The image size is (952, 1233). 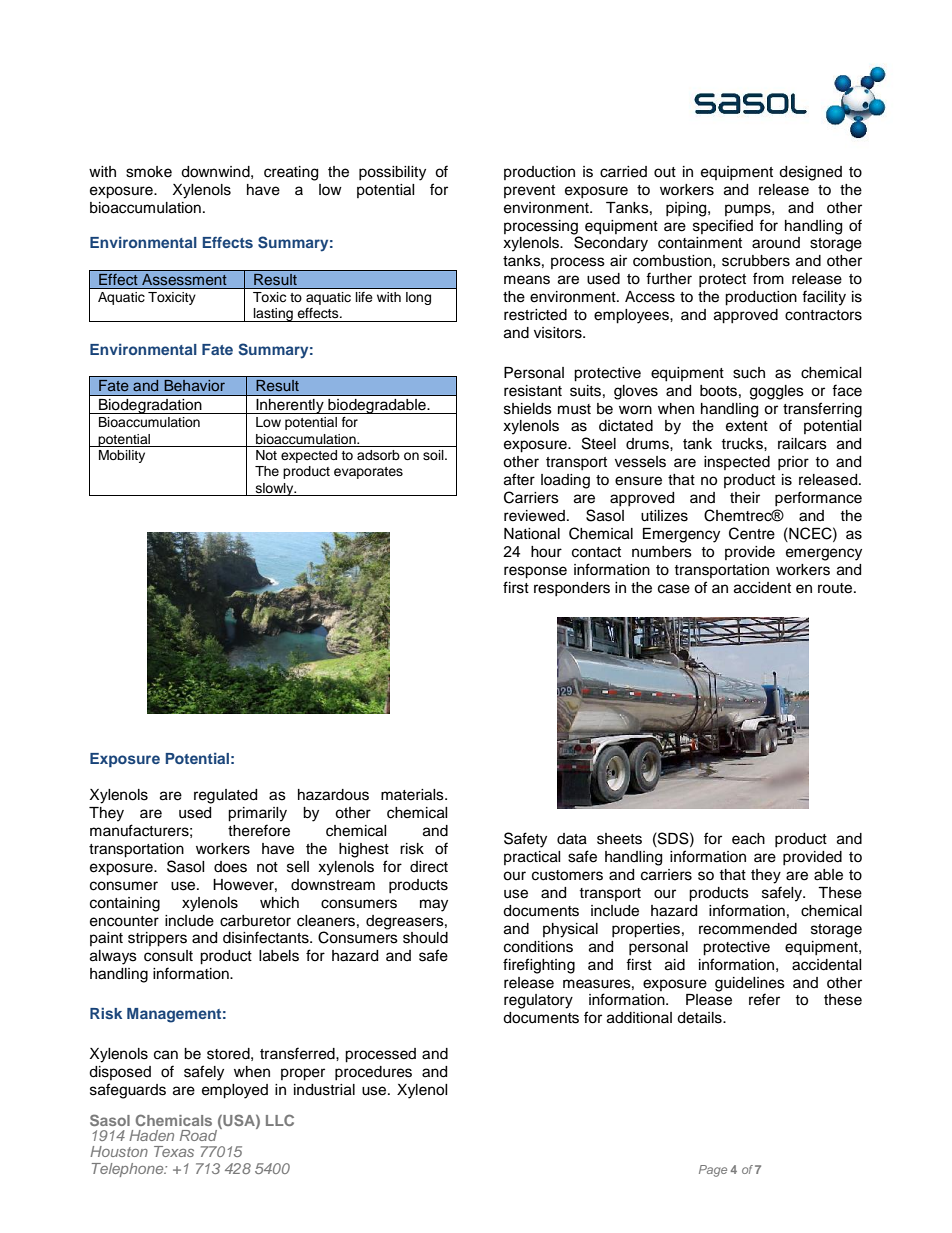 What do you see at coordinates (529, 191) in the screenshot?
I see `prevent` at bounding box center [529, 191].
